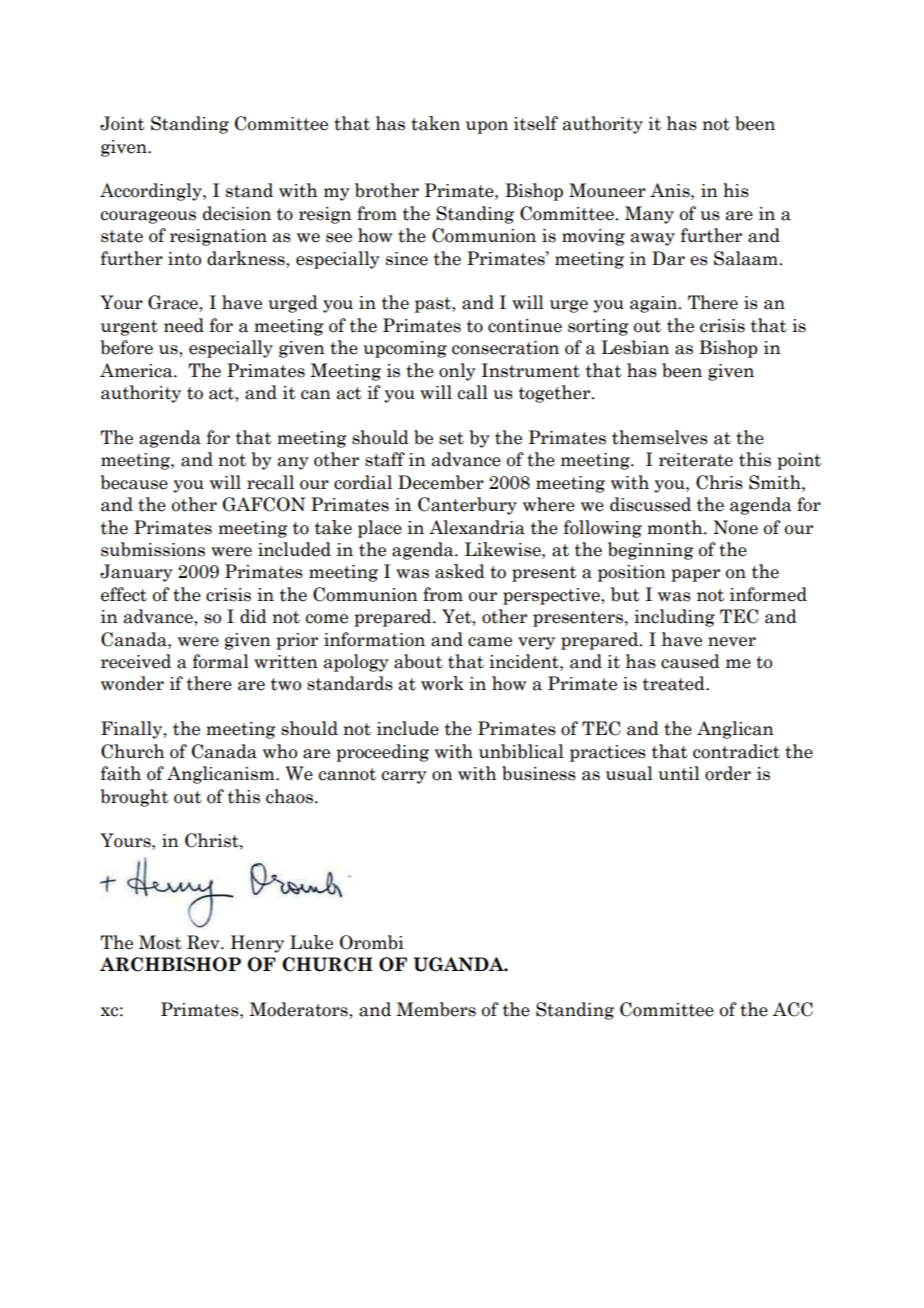 The height and width of the screenshot is (1308, 924). I want to click on upon, so click(487, 127).
